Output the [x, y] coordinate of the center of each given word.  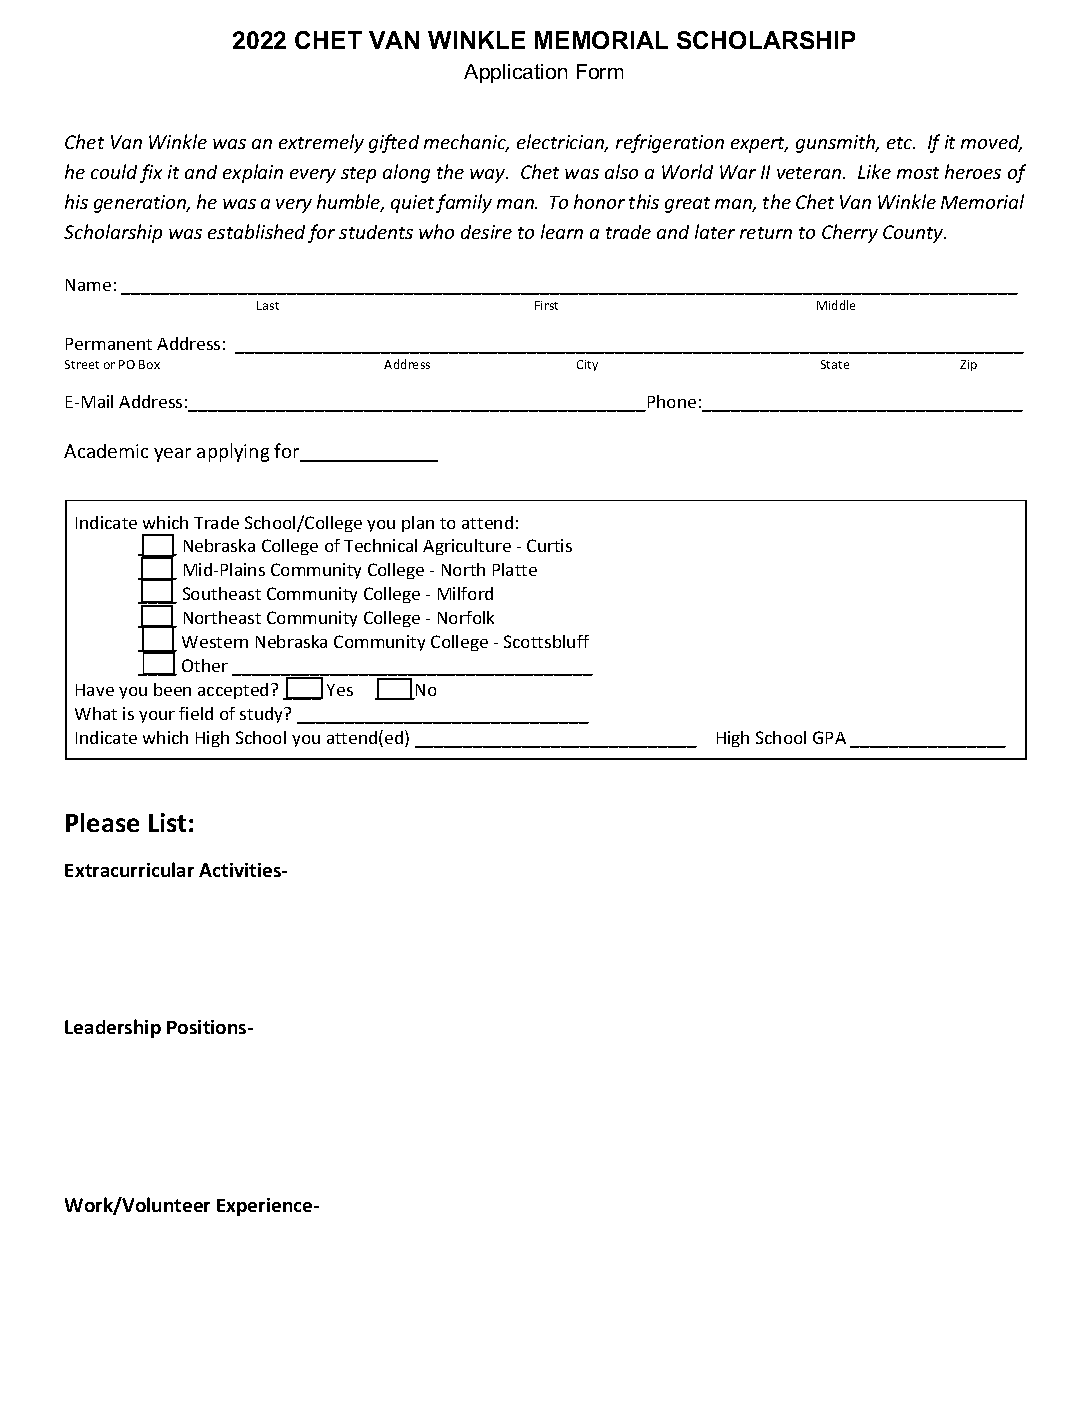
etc [901, 143]
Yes [340, 690]
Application [515, 73]
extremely [321, 143]
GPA [829, 737]
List [167, 822]
